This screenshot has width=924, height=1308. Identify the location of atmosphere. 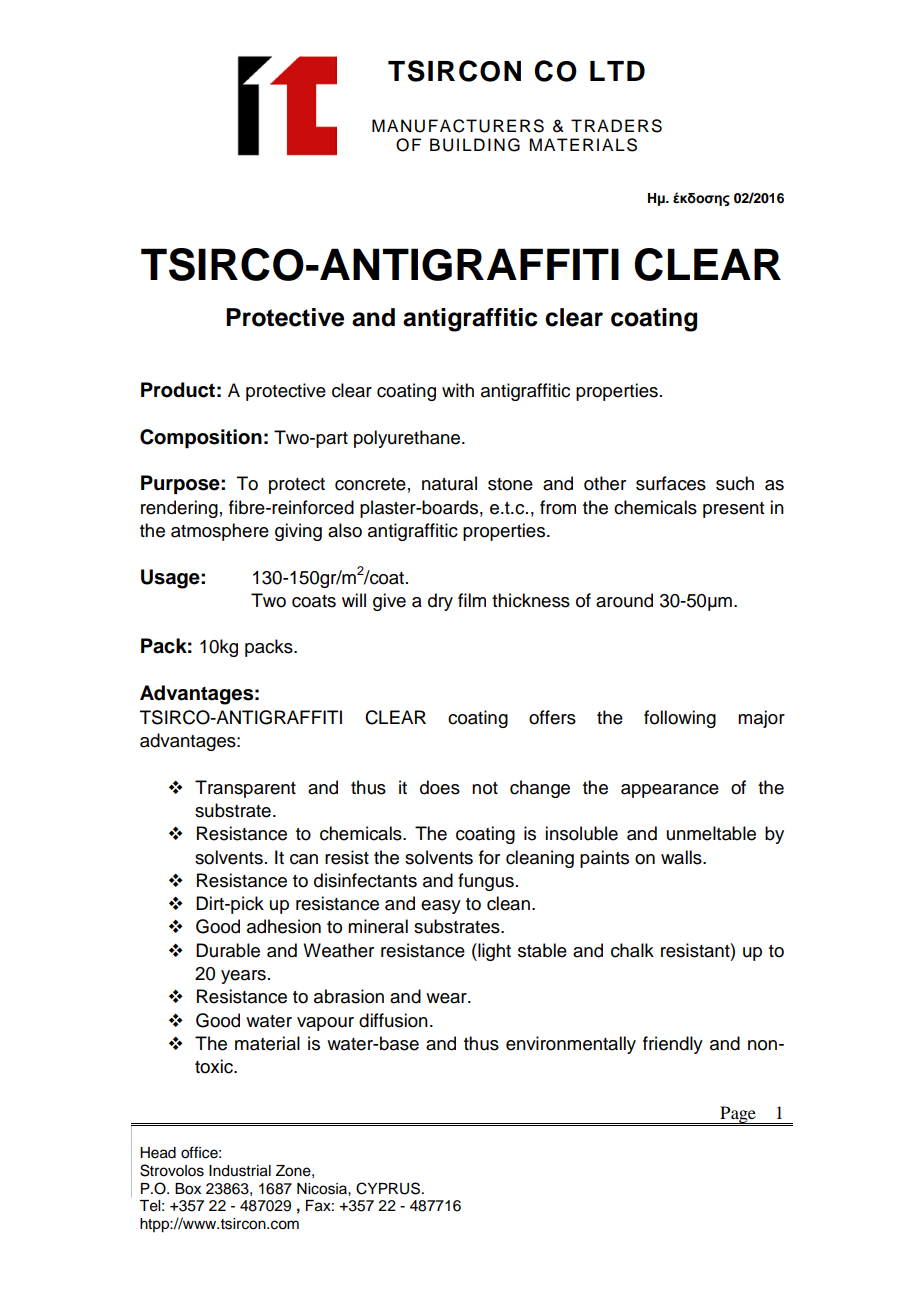
(220, 532).
